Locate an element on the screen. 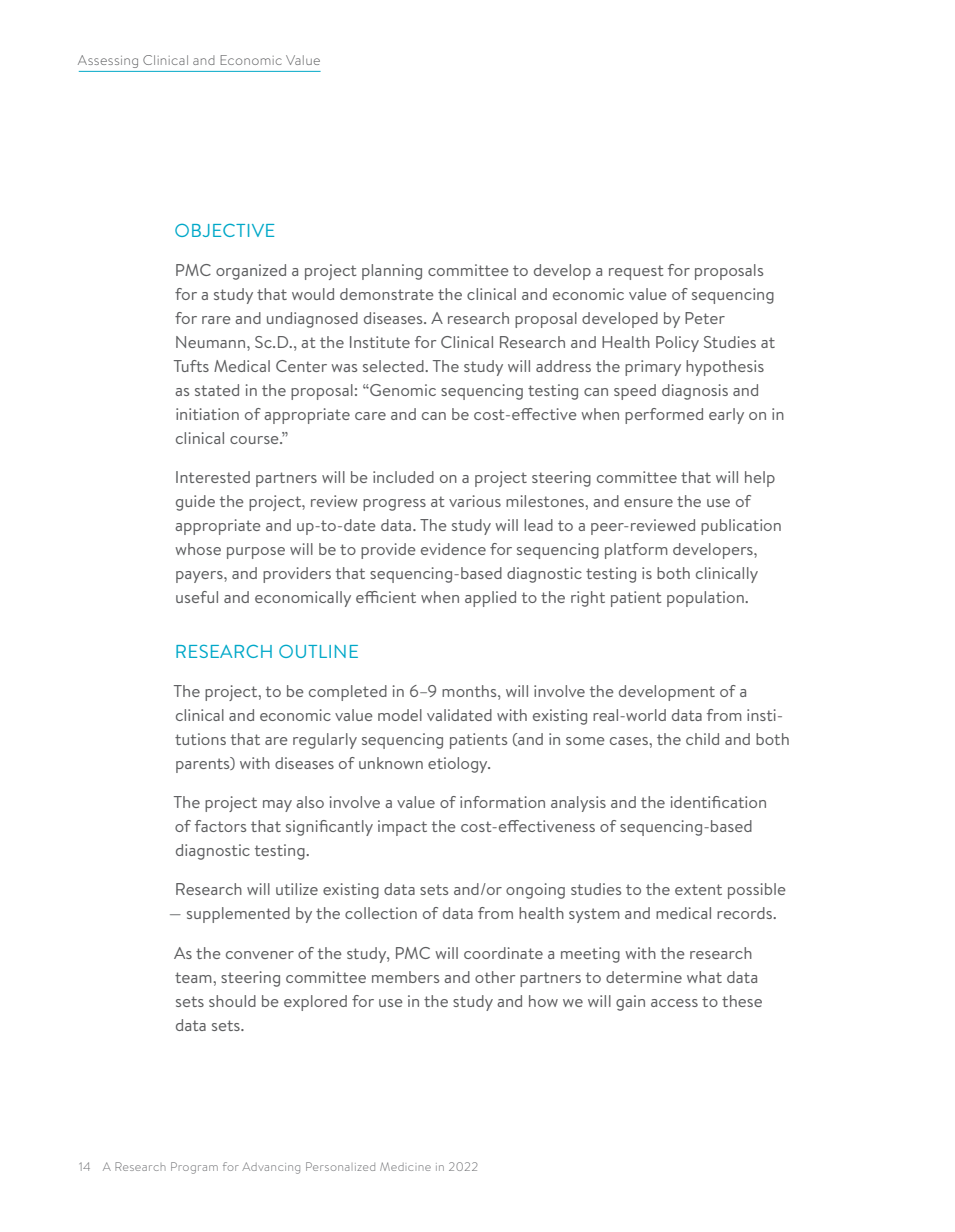 The image size is (955, 1232). Medicine is located at coordinates (405, 1166).
